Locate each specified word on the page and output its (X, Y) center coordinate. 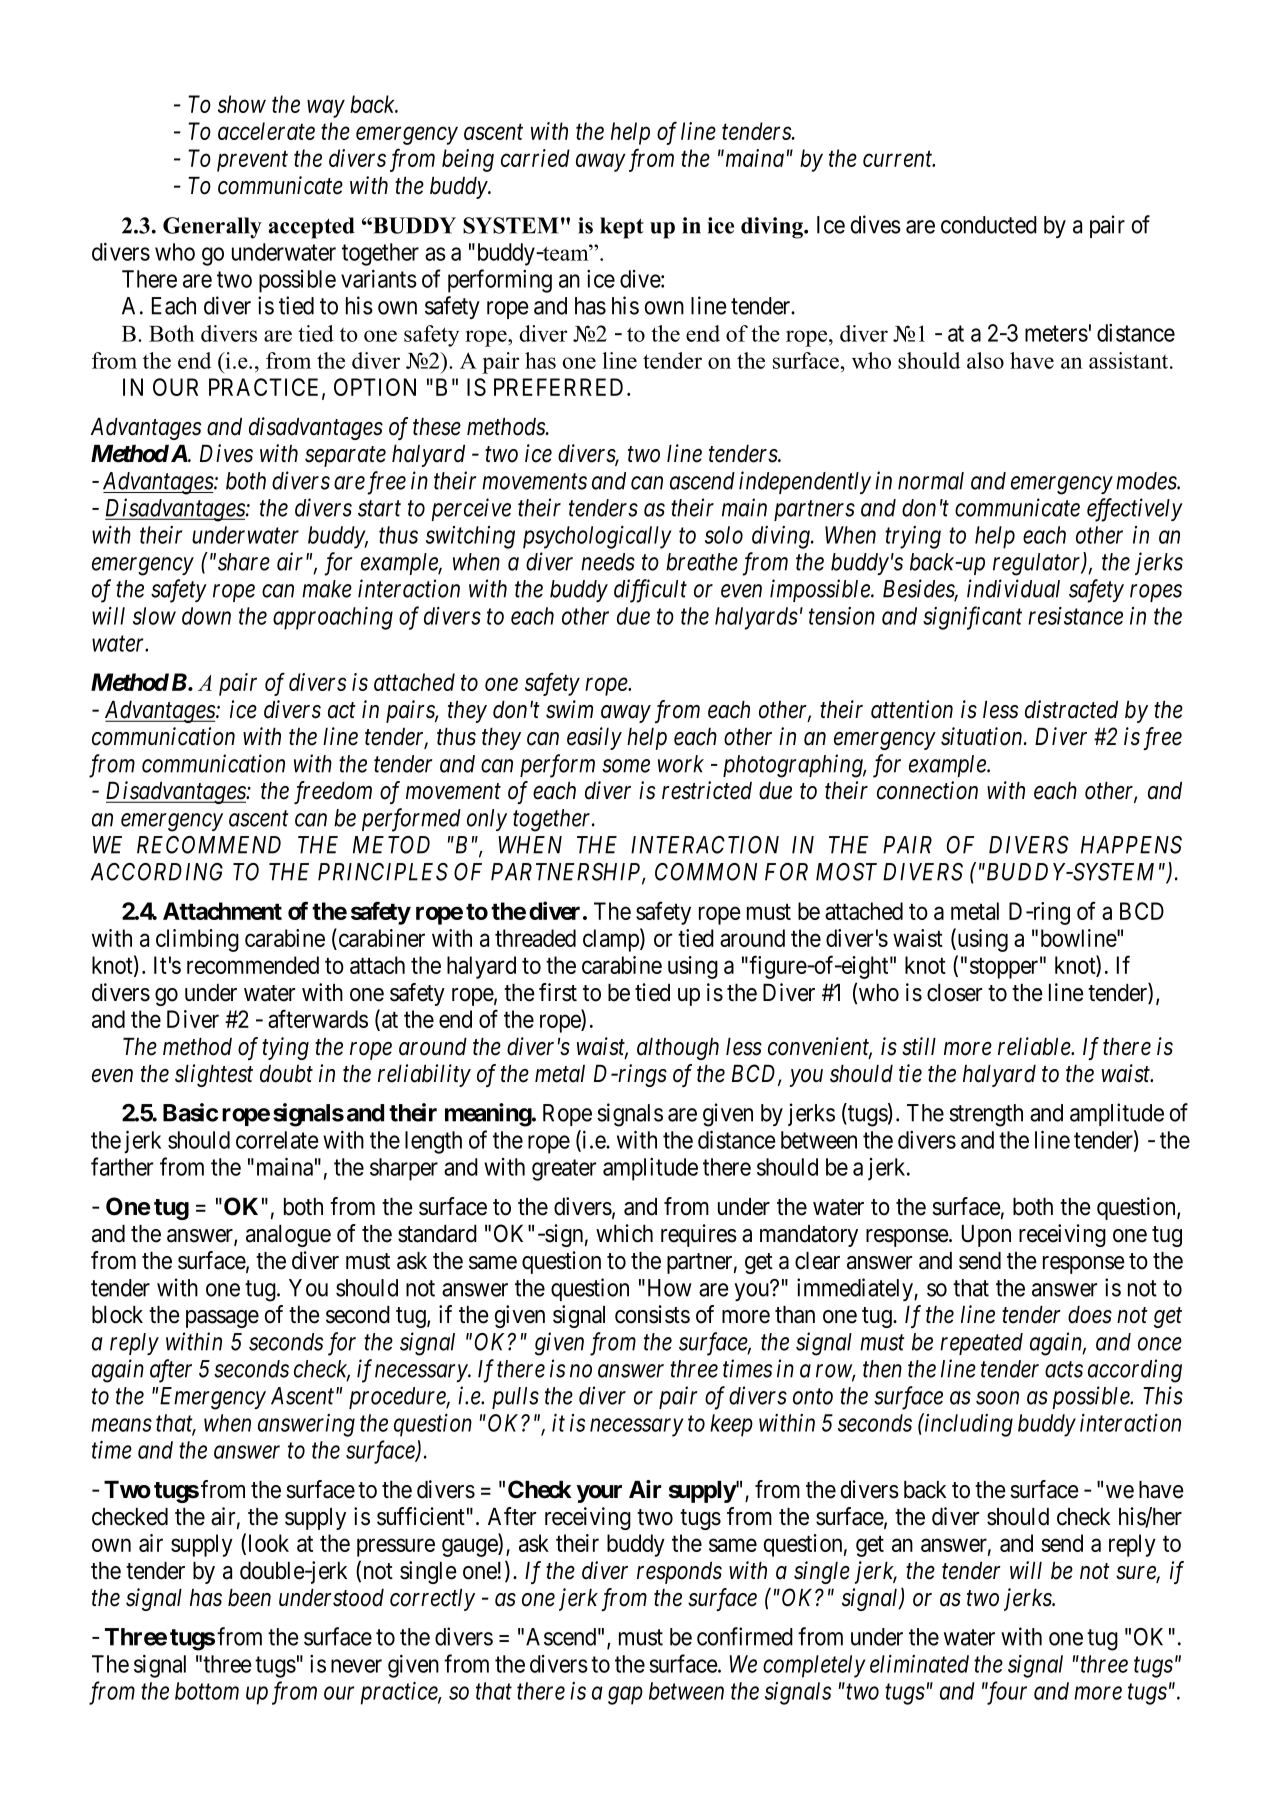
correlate (277, 1140)
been (249, 1598)
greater (564, 1170)
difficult (650, 591)
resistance (1075, 616)
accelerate (266, 131)
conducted (989, 225)
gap (625, 1696)
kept (622, 228)
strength (986, 1115)
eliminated (919, 1664)
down (206, 616)
